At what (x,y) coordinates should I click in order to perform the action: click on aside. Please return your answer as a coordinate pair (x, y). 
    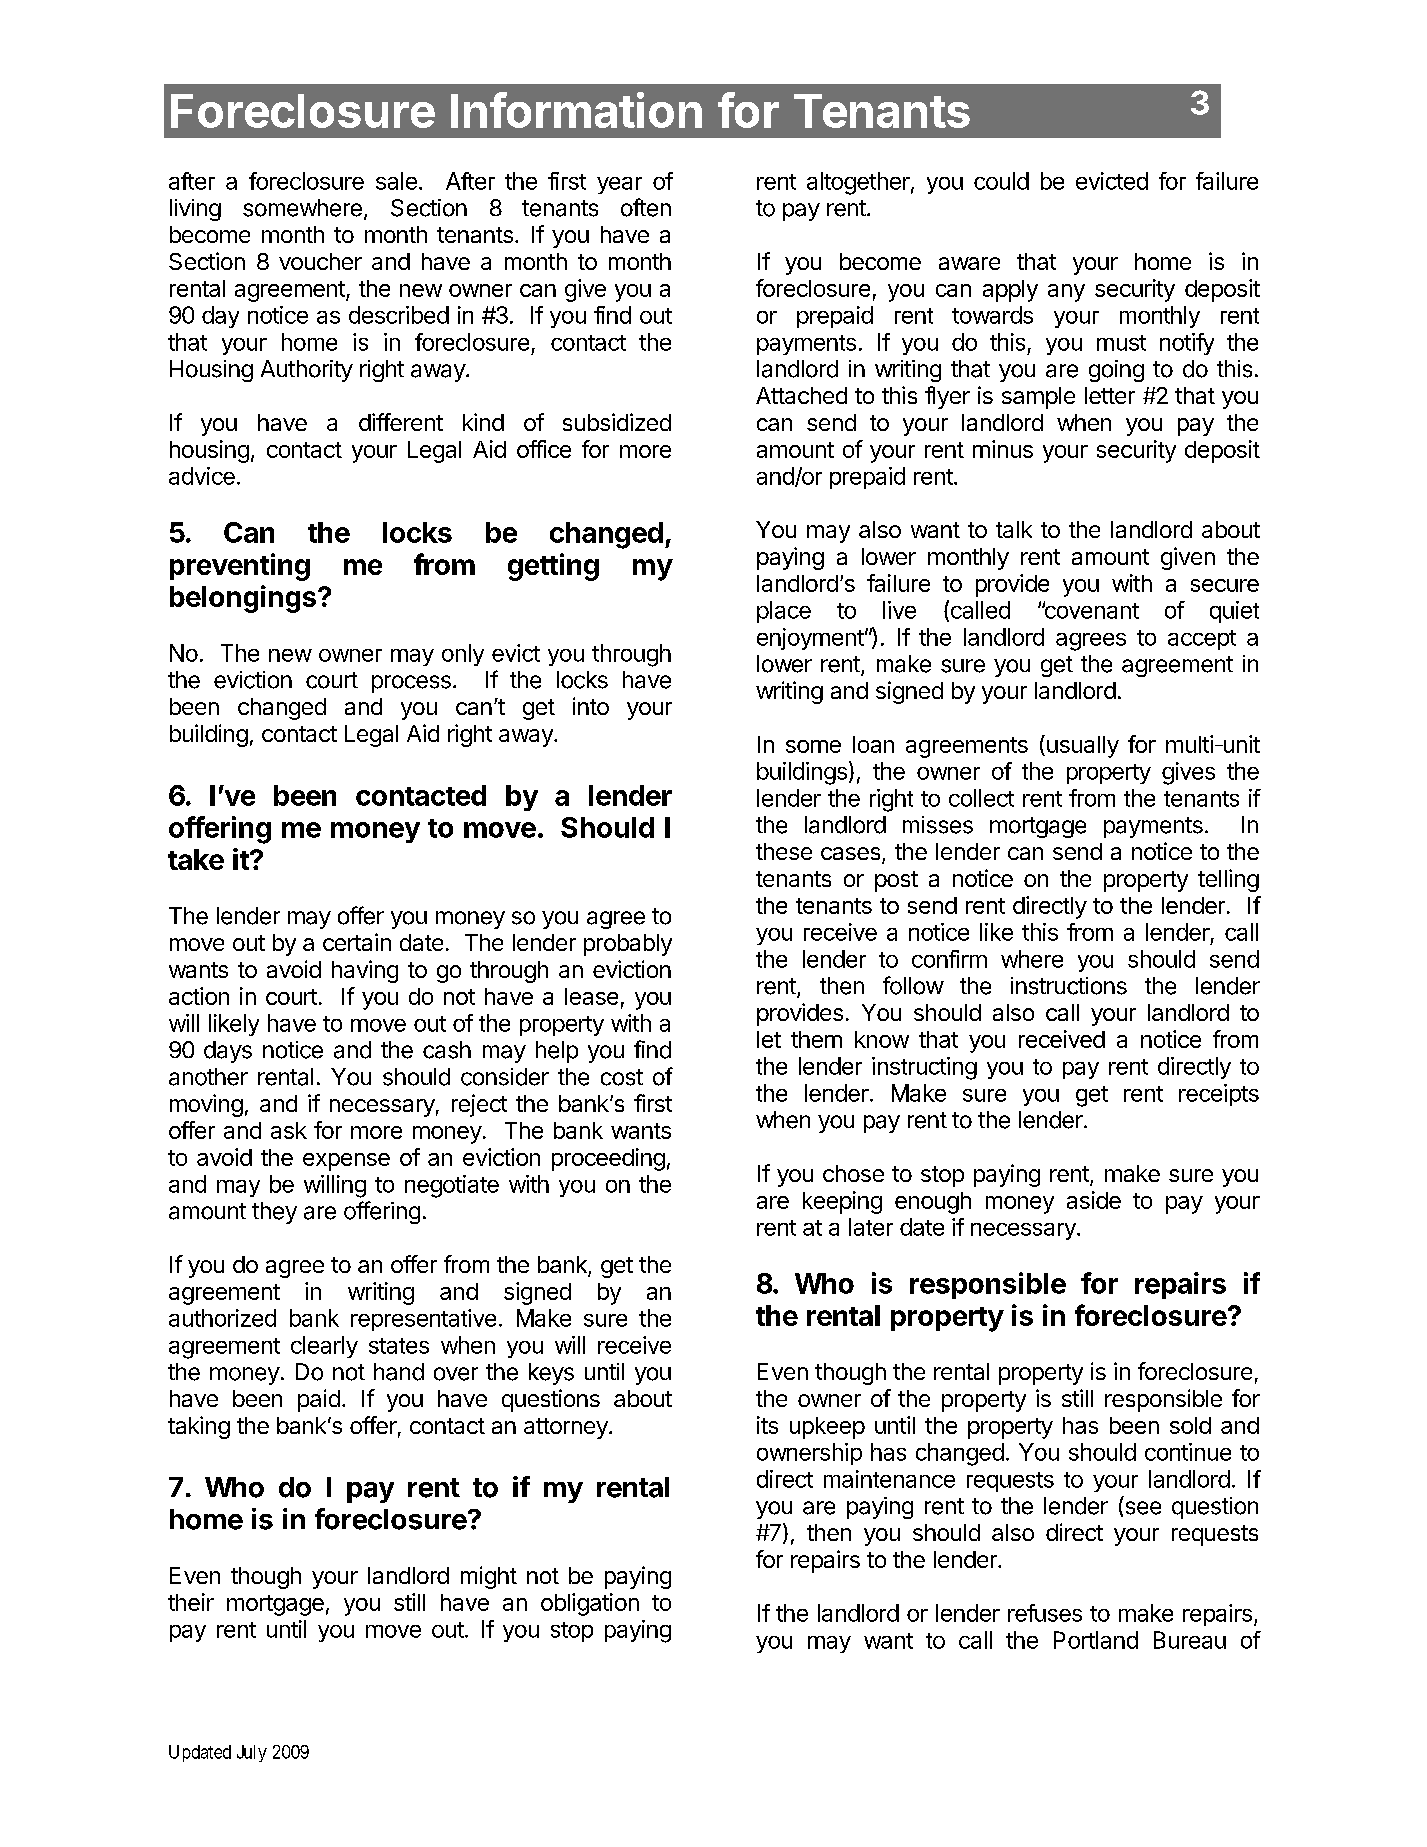
    Looking at the image, I should click on (1094, 1200).
